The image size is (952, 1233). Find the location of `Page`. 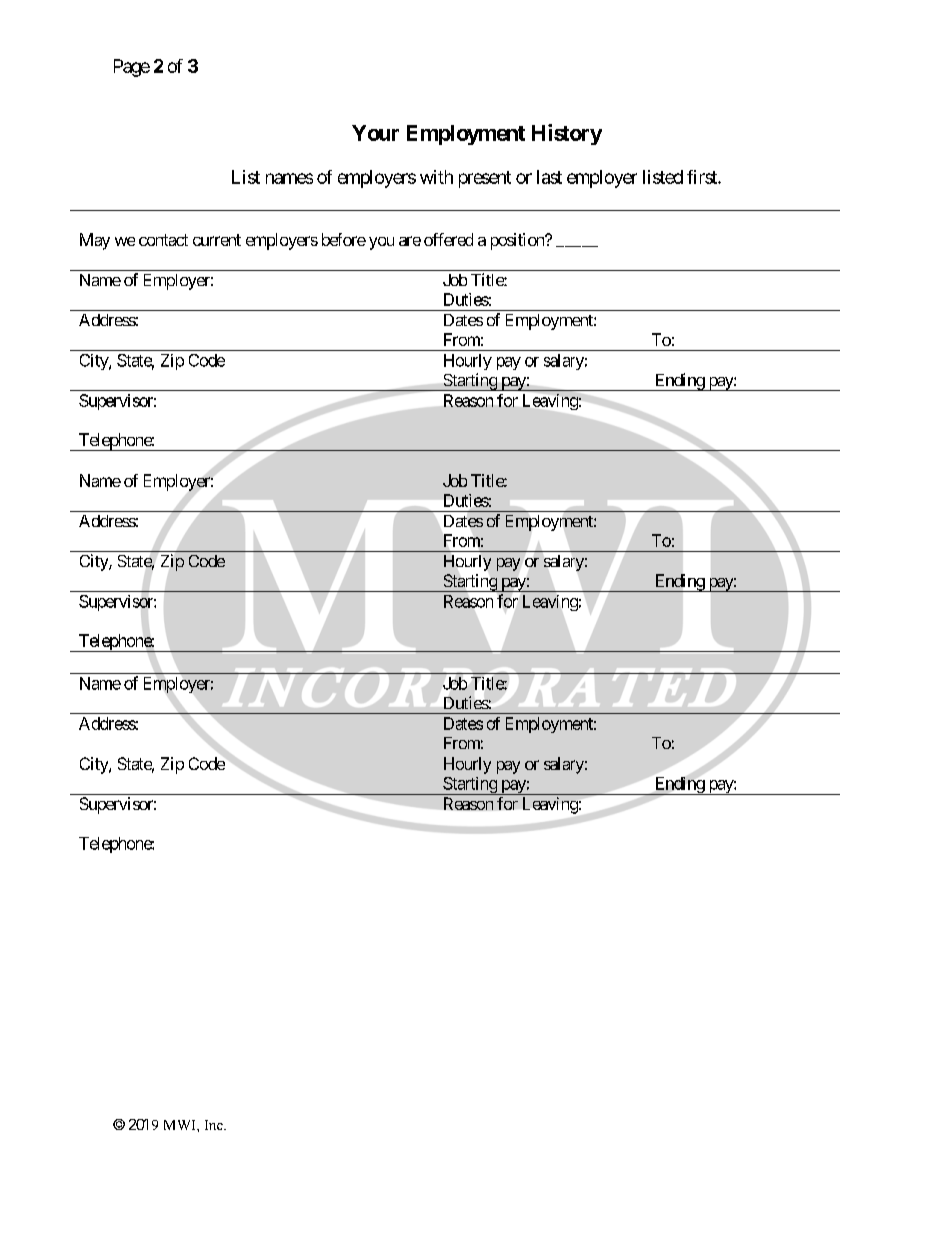

Page is located at coordinates (132, 68).
